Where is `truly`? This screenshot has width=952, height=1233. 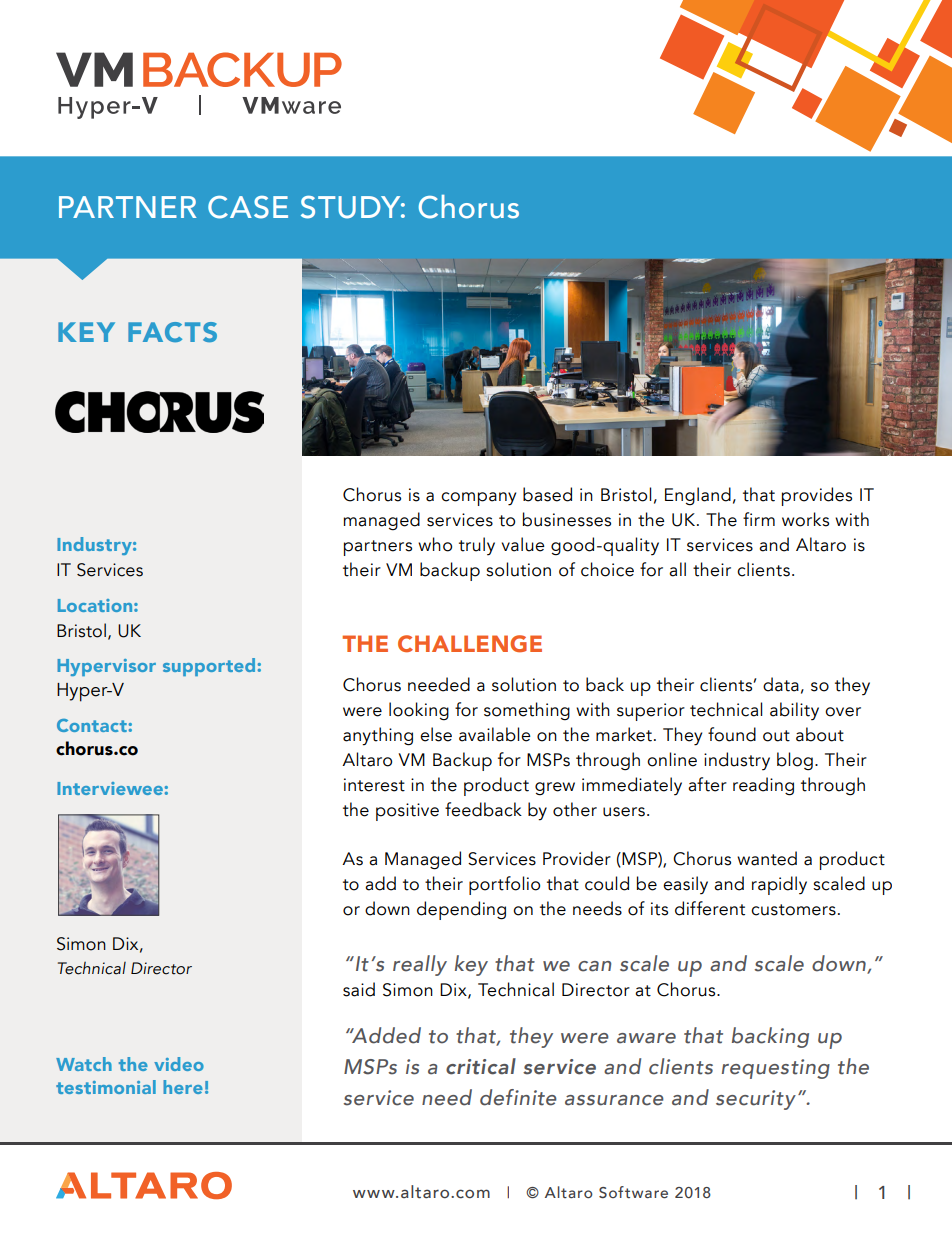 truly is located at coordinates (477, 546).
